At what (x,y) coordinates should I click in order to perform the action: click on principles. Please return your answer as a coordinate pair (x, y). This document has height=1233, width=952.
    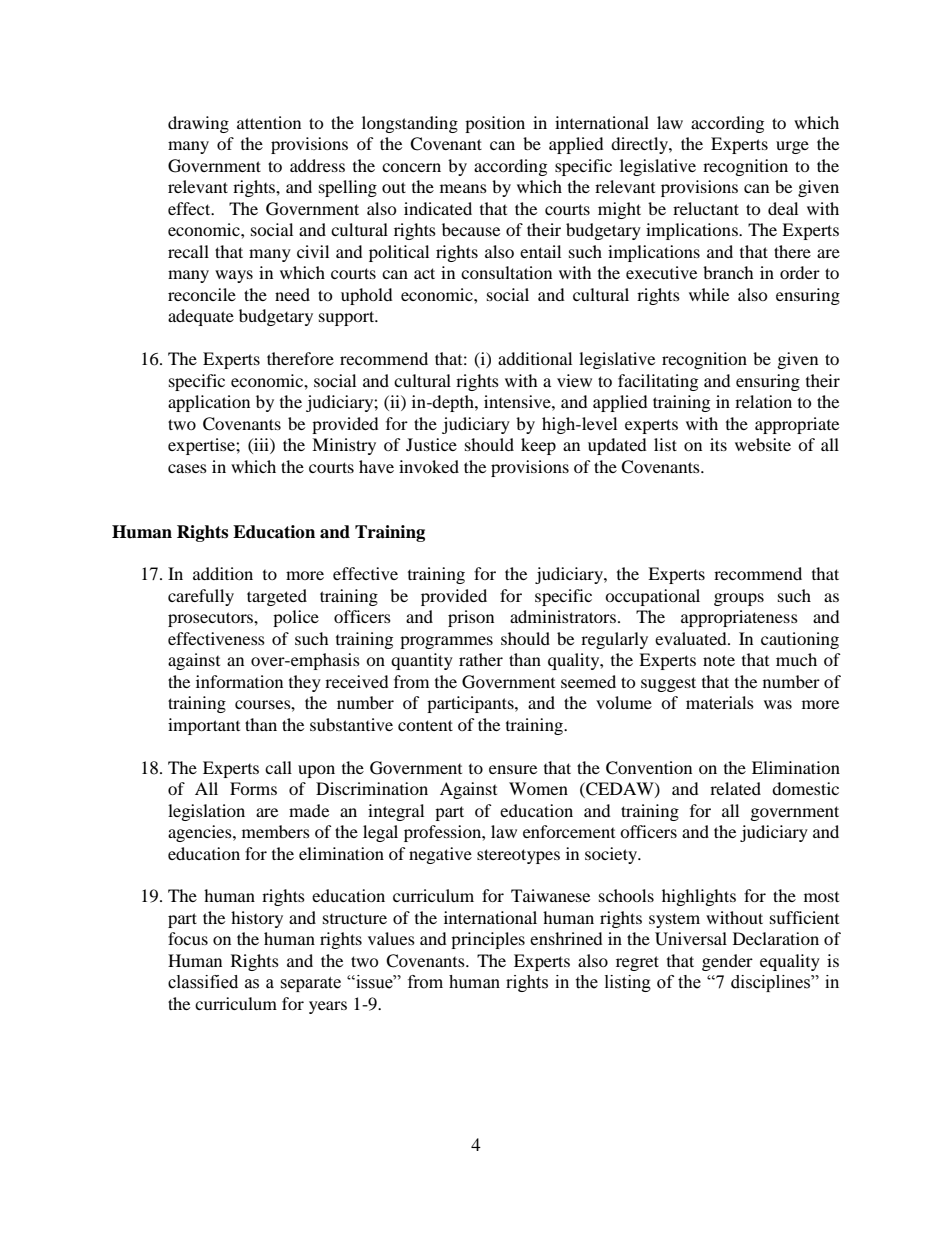
    Looking at the image, I should click on (488, 940).
